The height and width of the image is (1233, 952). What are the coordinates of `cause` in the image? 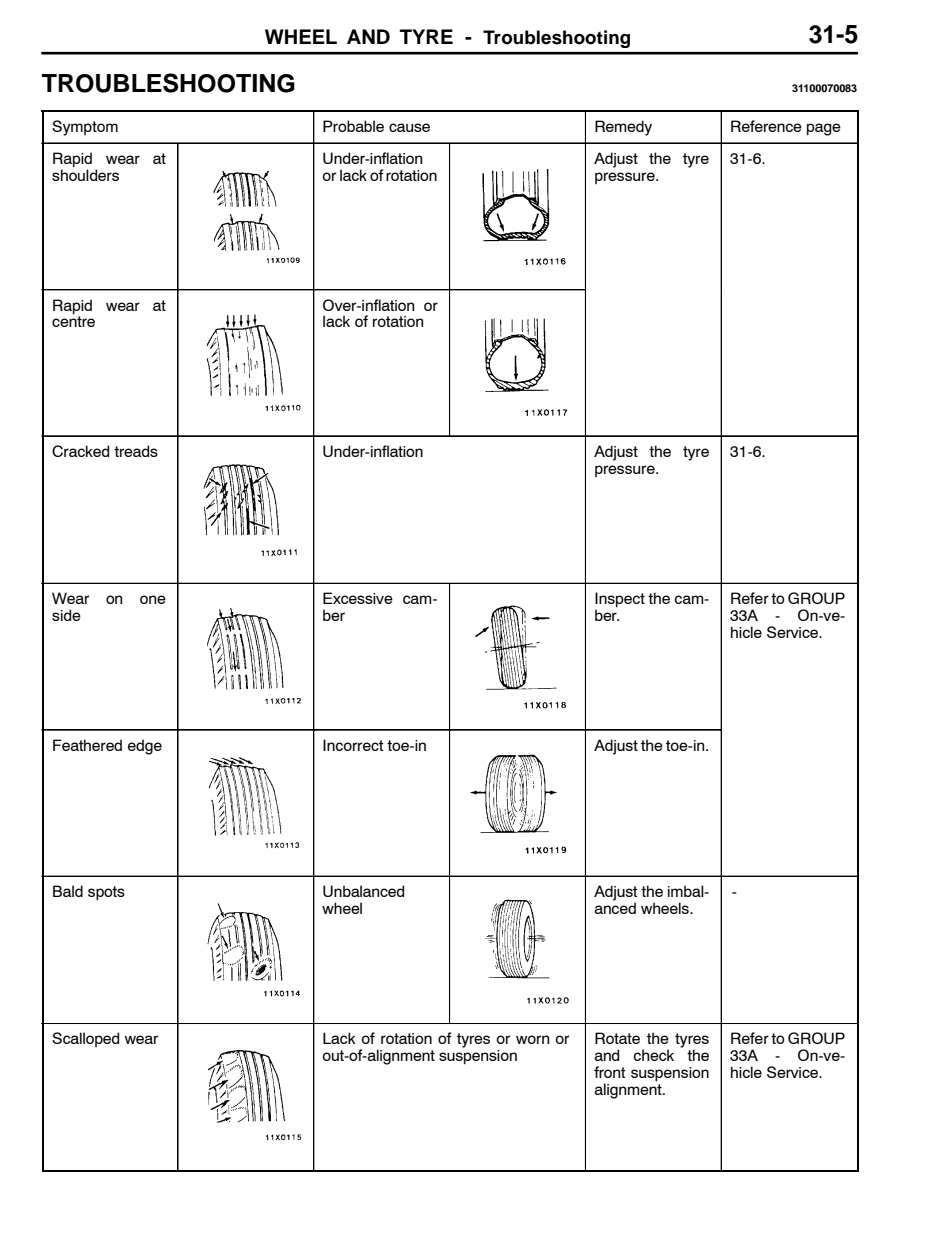 It's located at (409, 127).
